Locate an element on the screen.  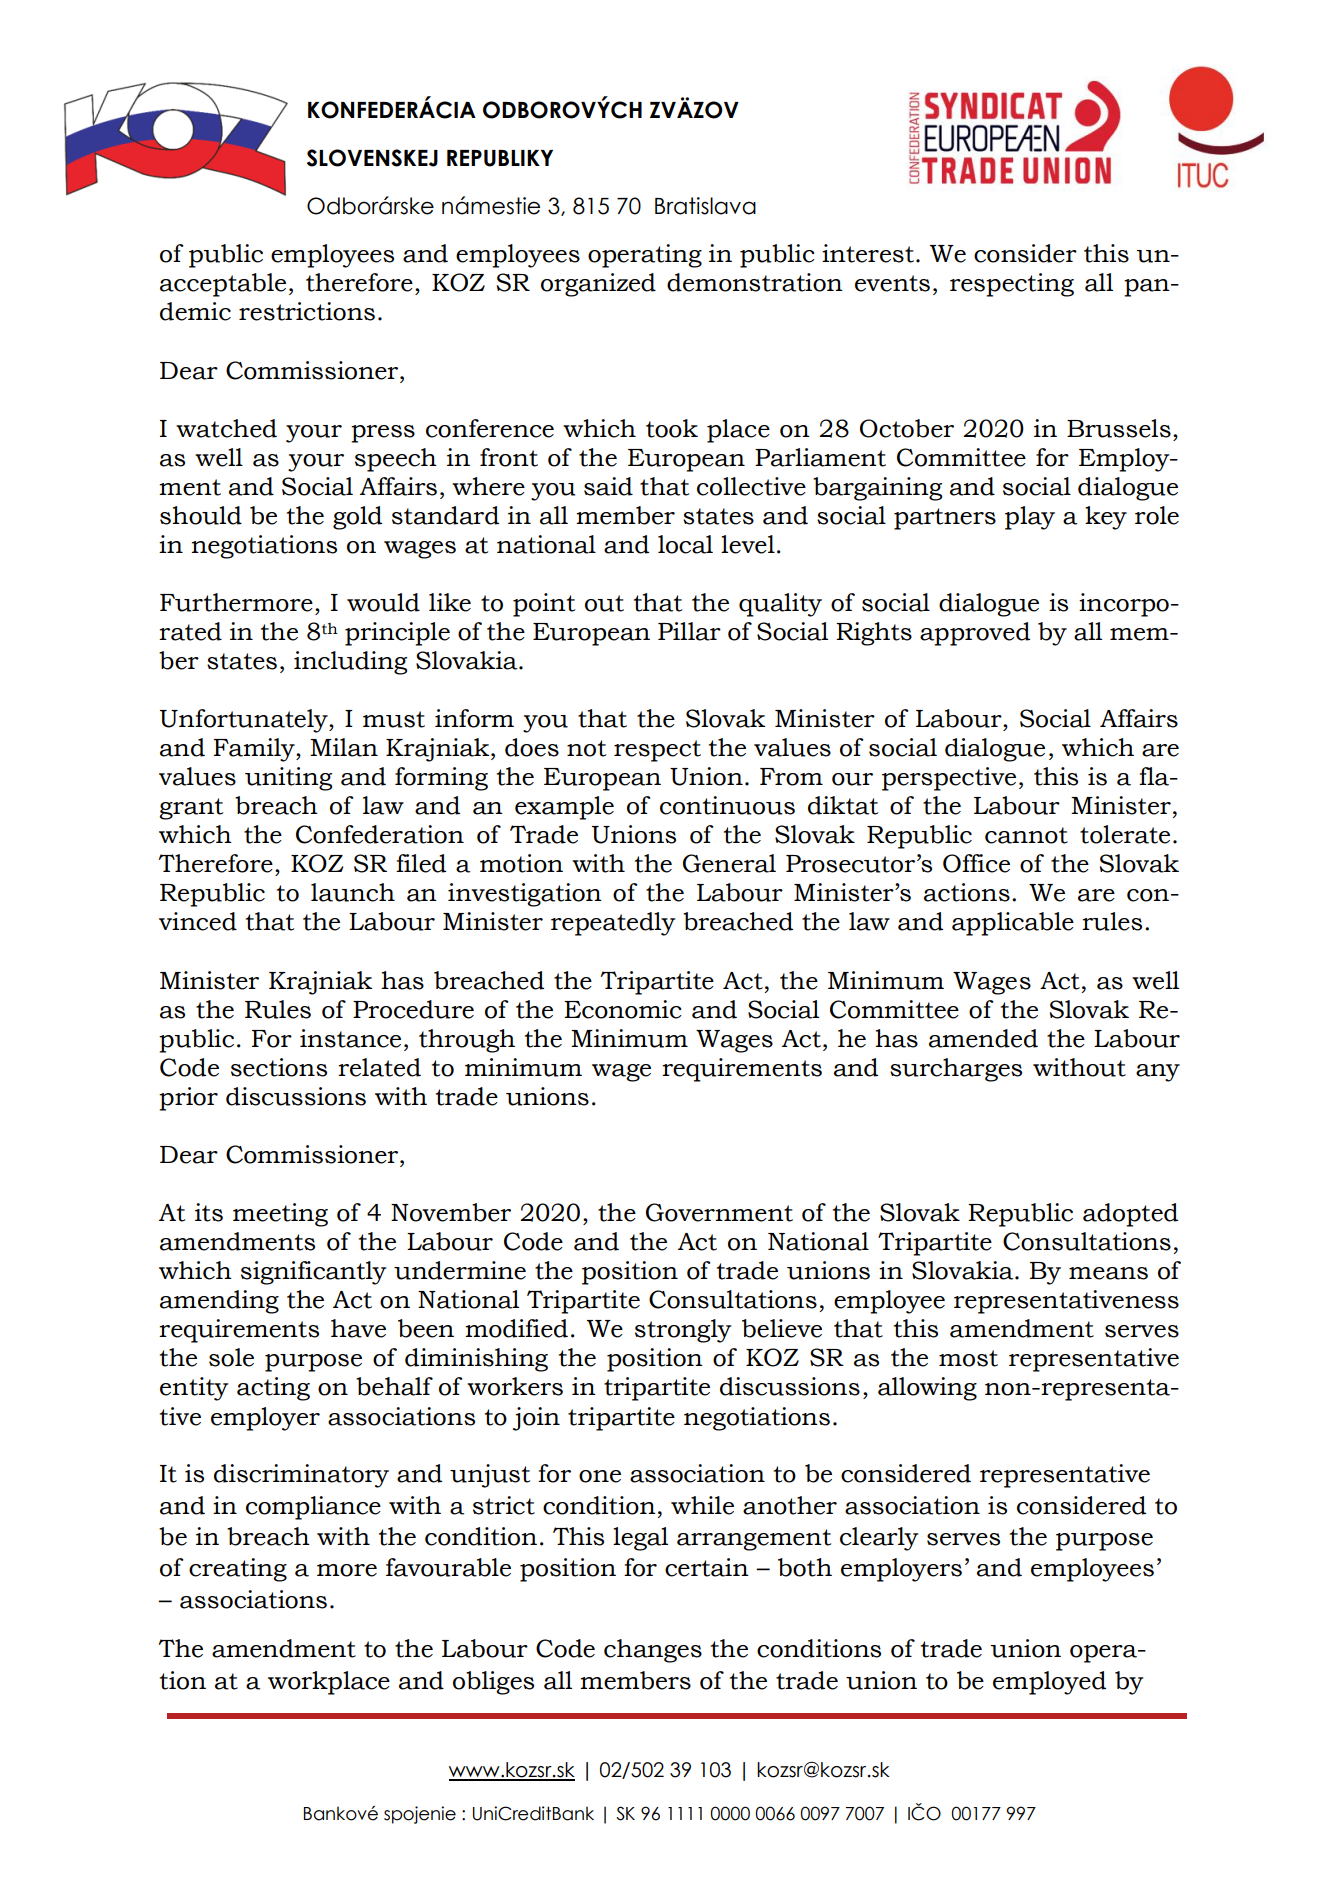
applicable is located at coordinates (1013, 924).
